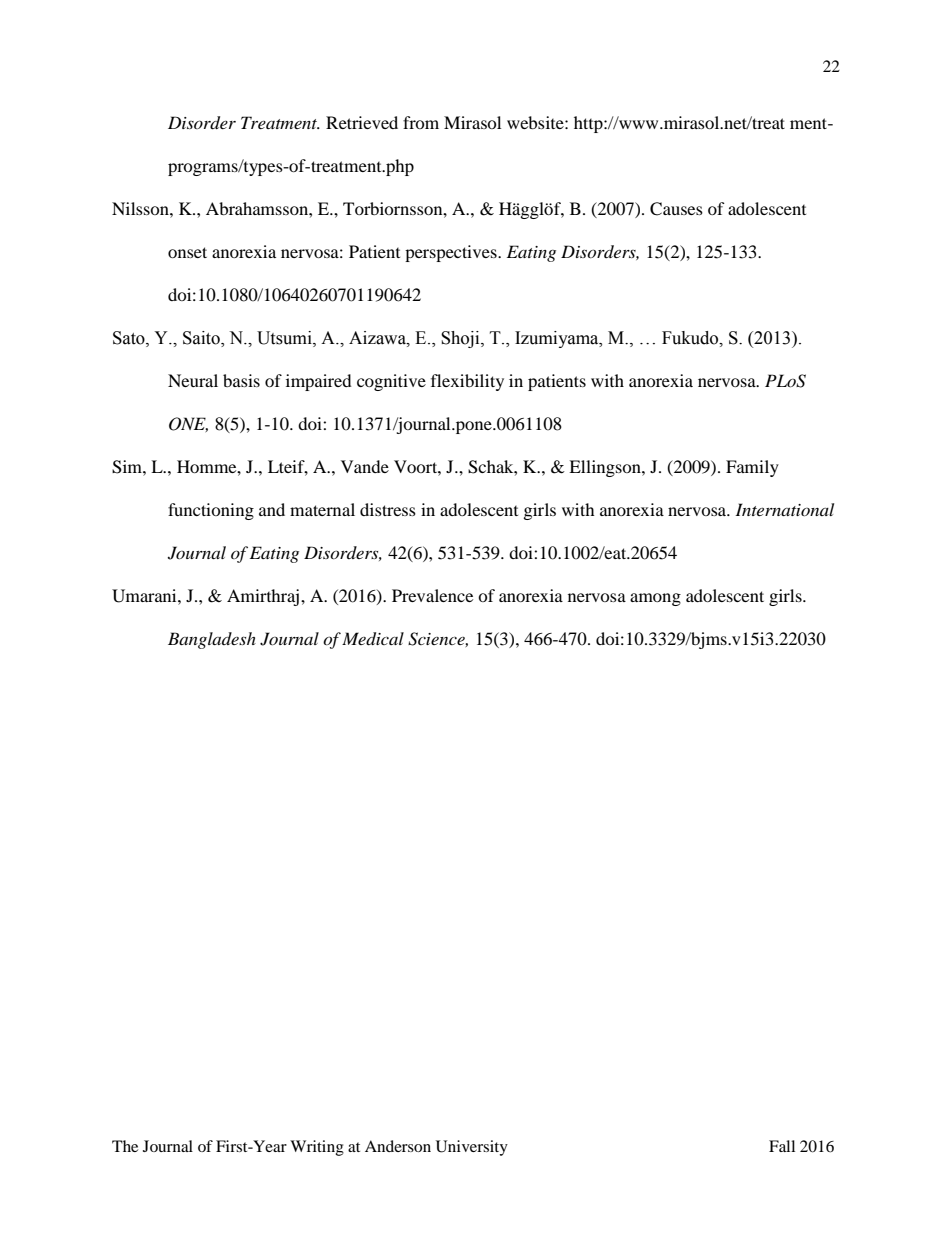  Describe the element at coordinates (373, 639) in the document. I see `Medical` at that location.
